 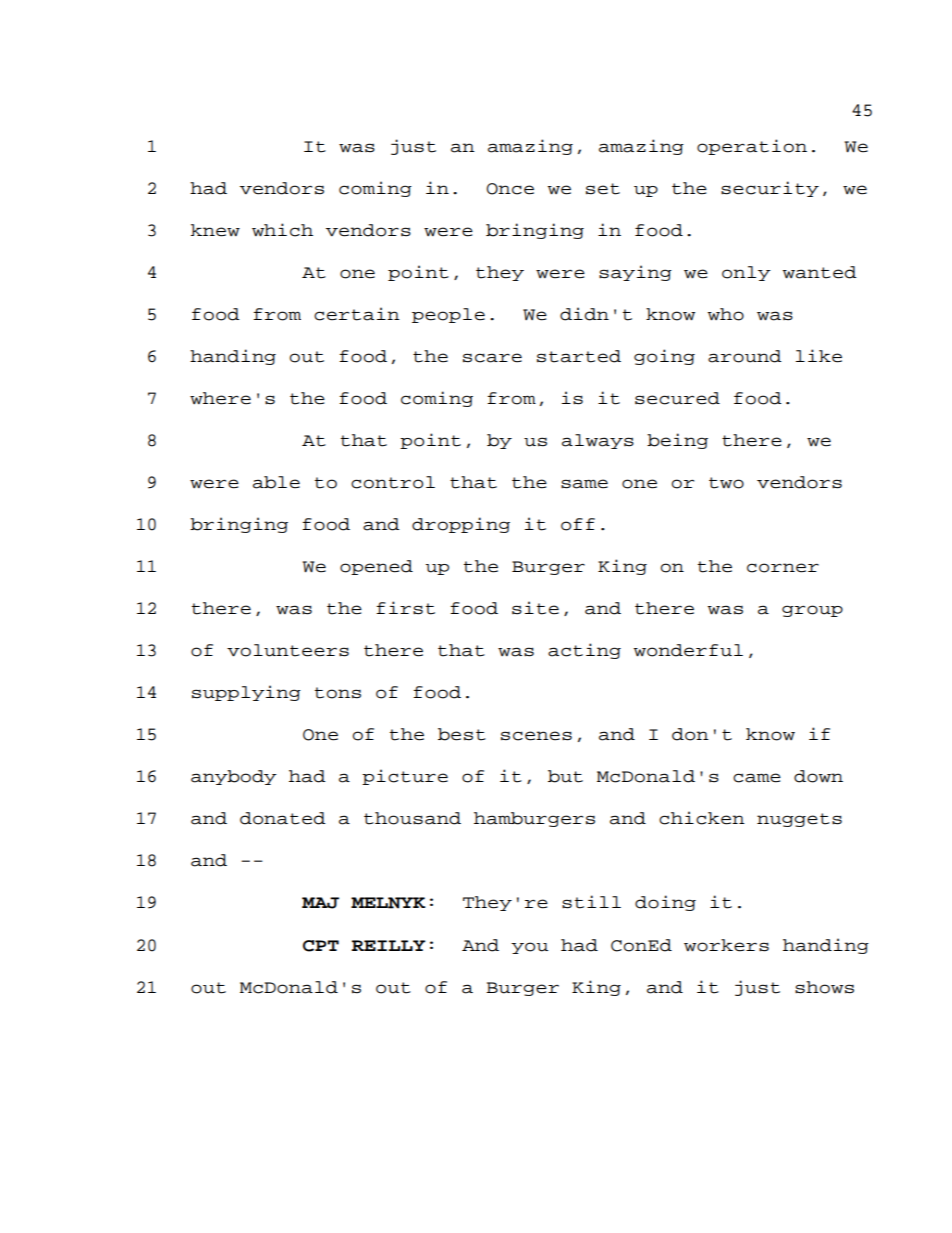 I want to click on security, so click(x=770, y=189).
